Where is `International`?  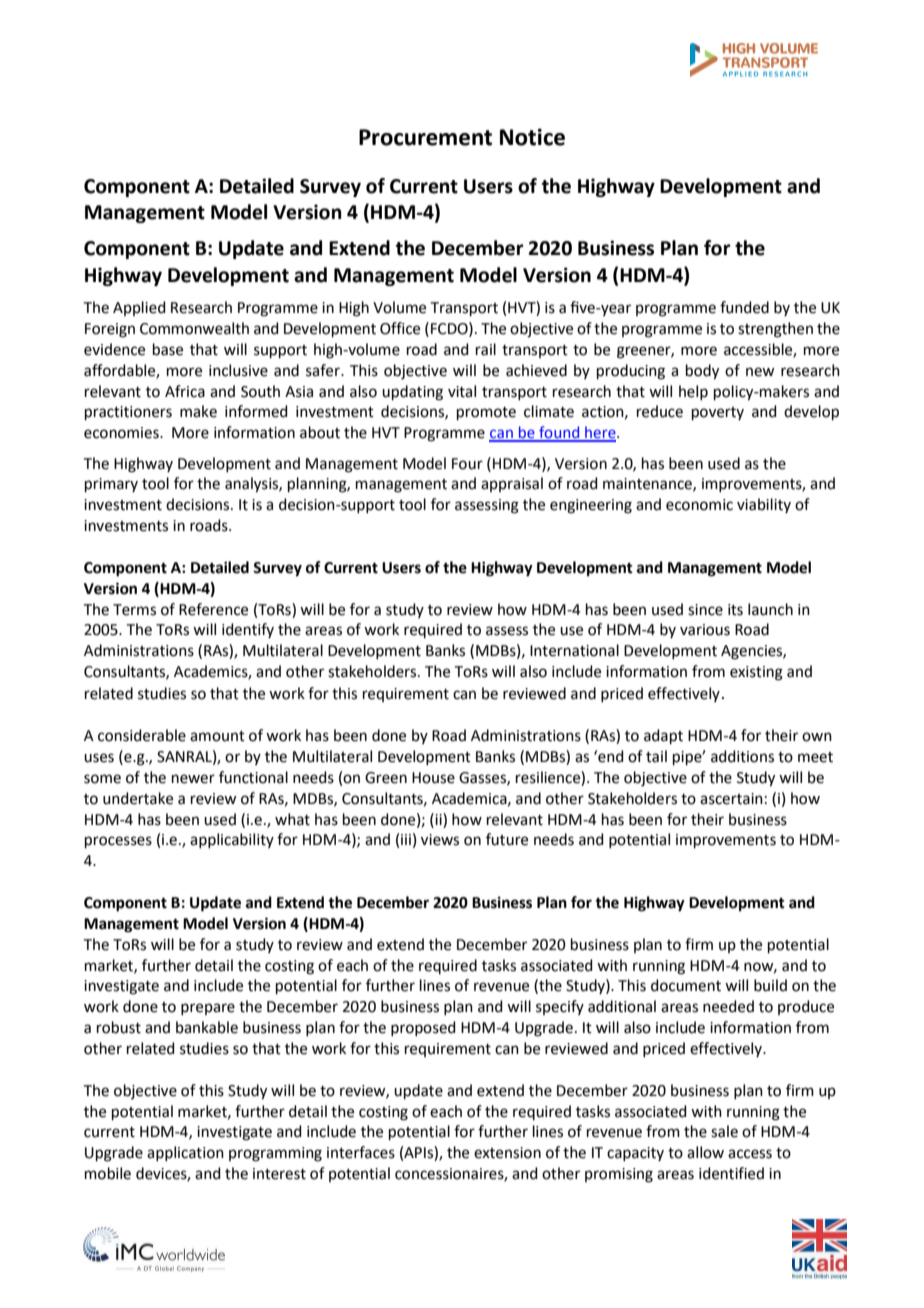
International is located at coordinates (574, 650).
